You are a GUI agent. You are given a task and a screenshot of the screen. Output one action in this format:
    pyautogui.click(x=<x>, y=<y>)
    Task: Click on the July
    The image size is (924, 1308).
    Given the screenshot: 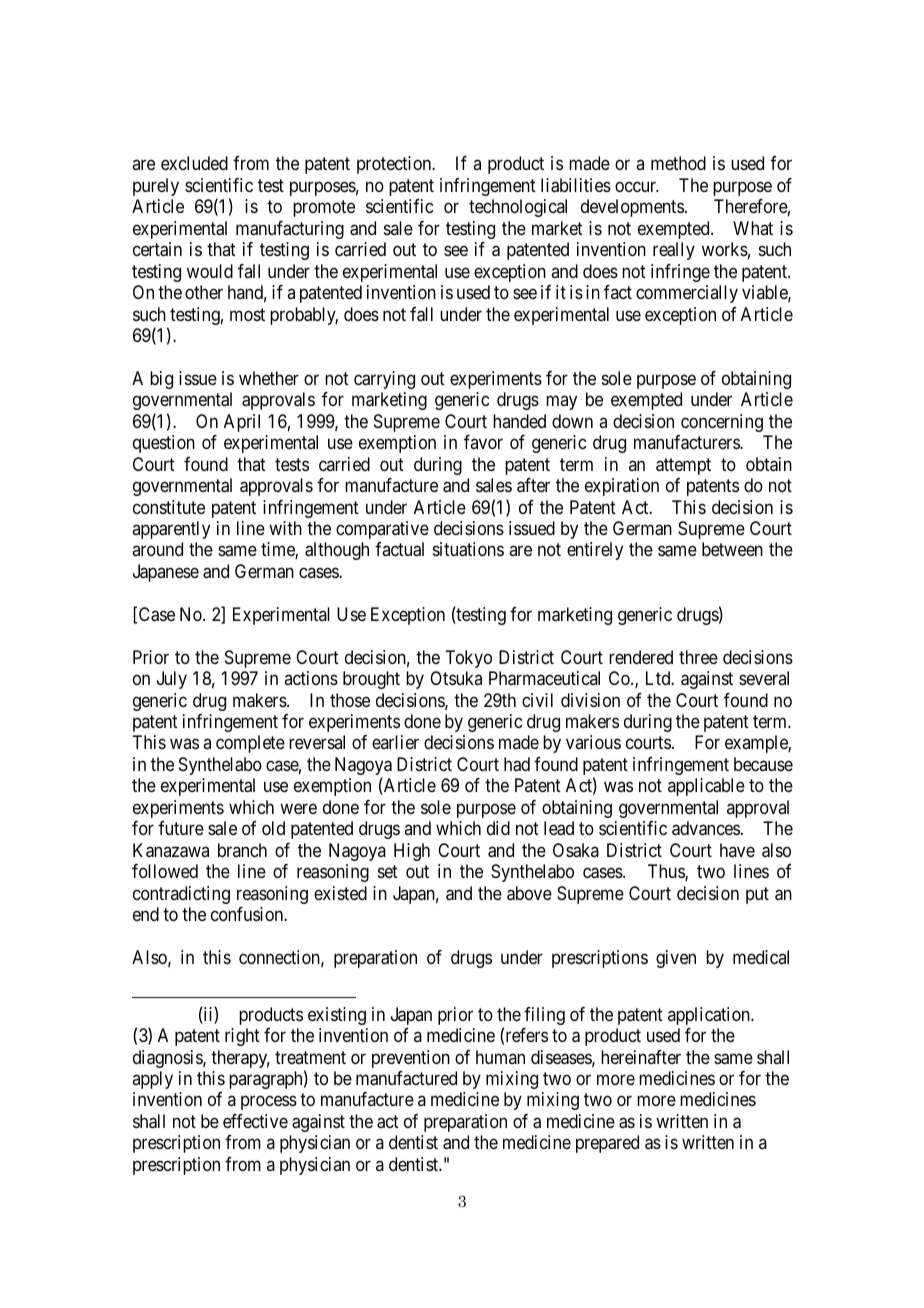 What is the action you would take?
    pyautogui.click(x=172, y=680)
